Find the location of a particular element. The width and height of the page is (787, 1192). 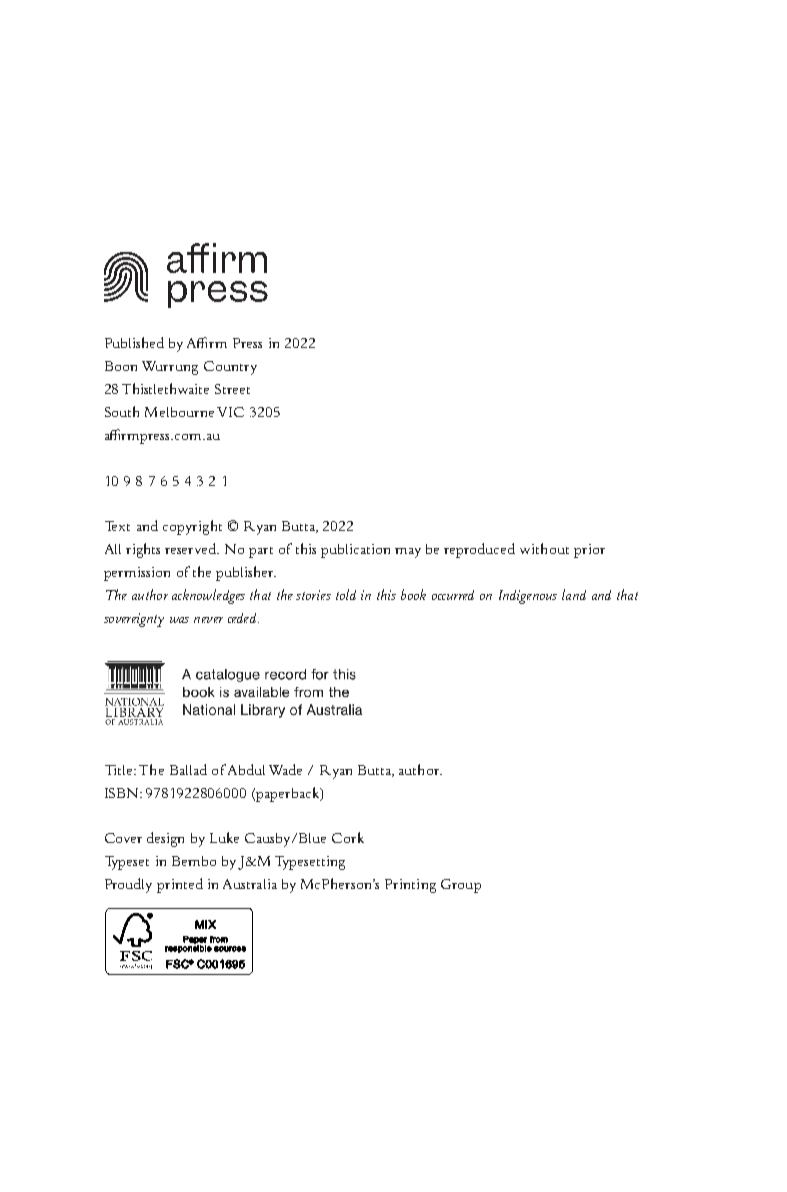

Indigenous is located at coordinates (528, 597).
